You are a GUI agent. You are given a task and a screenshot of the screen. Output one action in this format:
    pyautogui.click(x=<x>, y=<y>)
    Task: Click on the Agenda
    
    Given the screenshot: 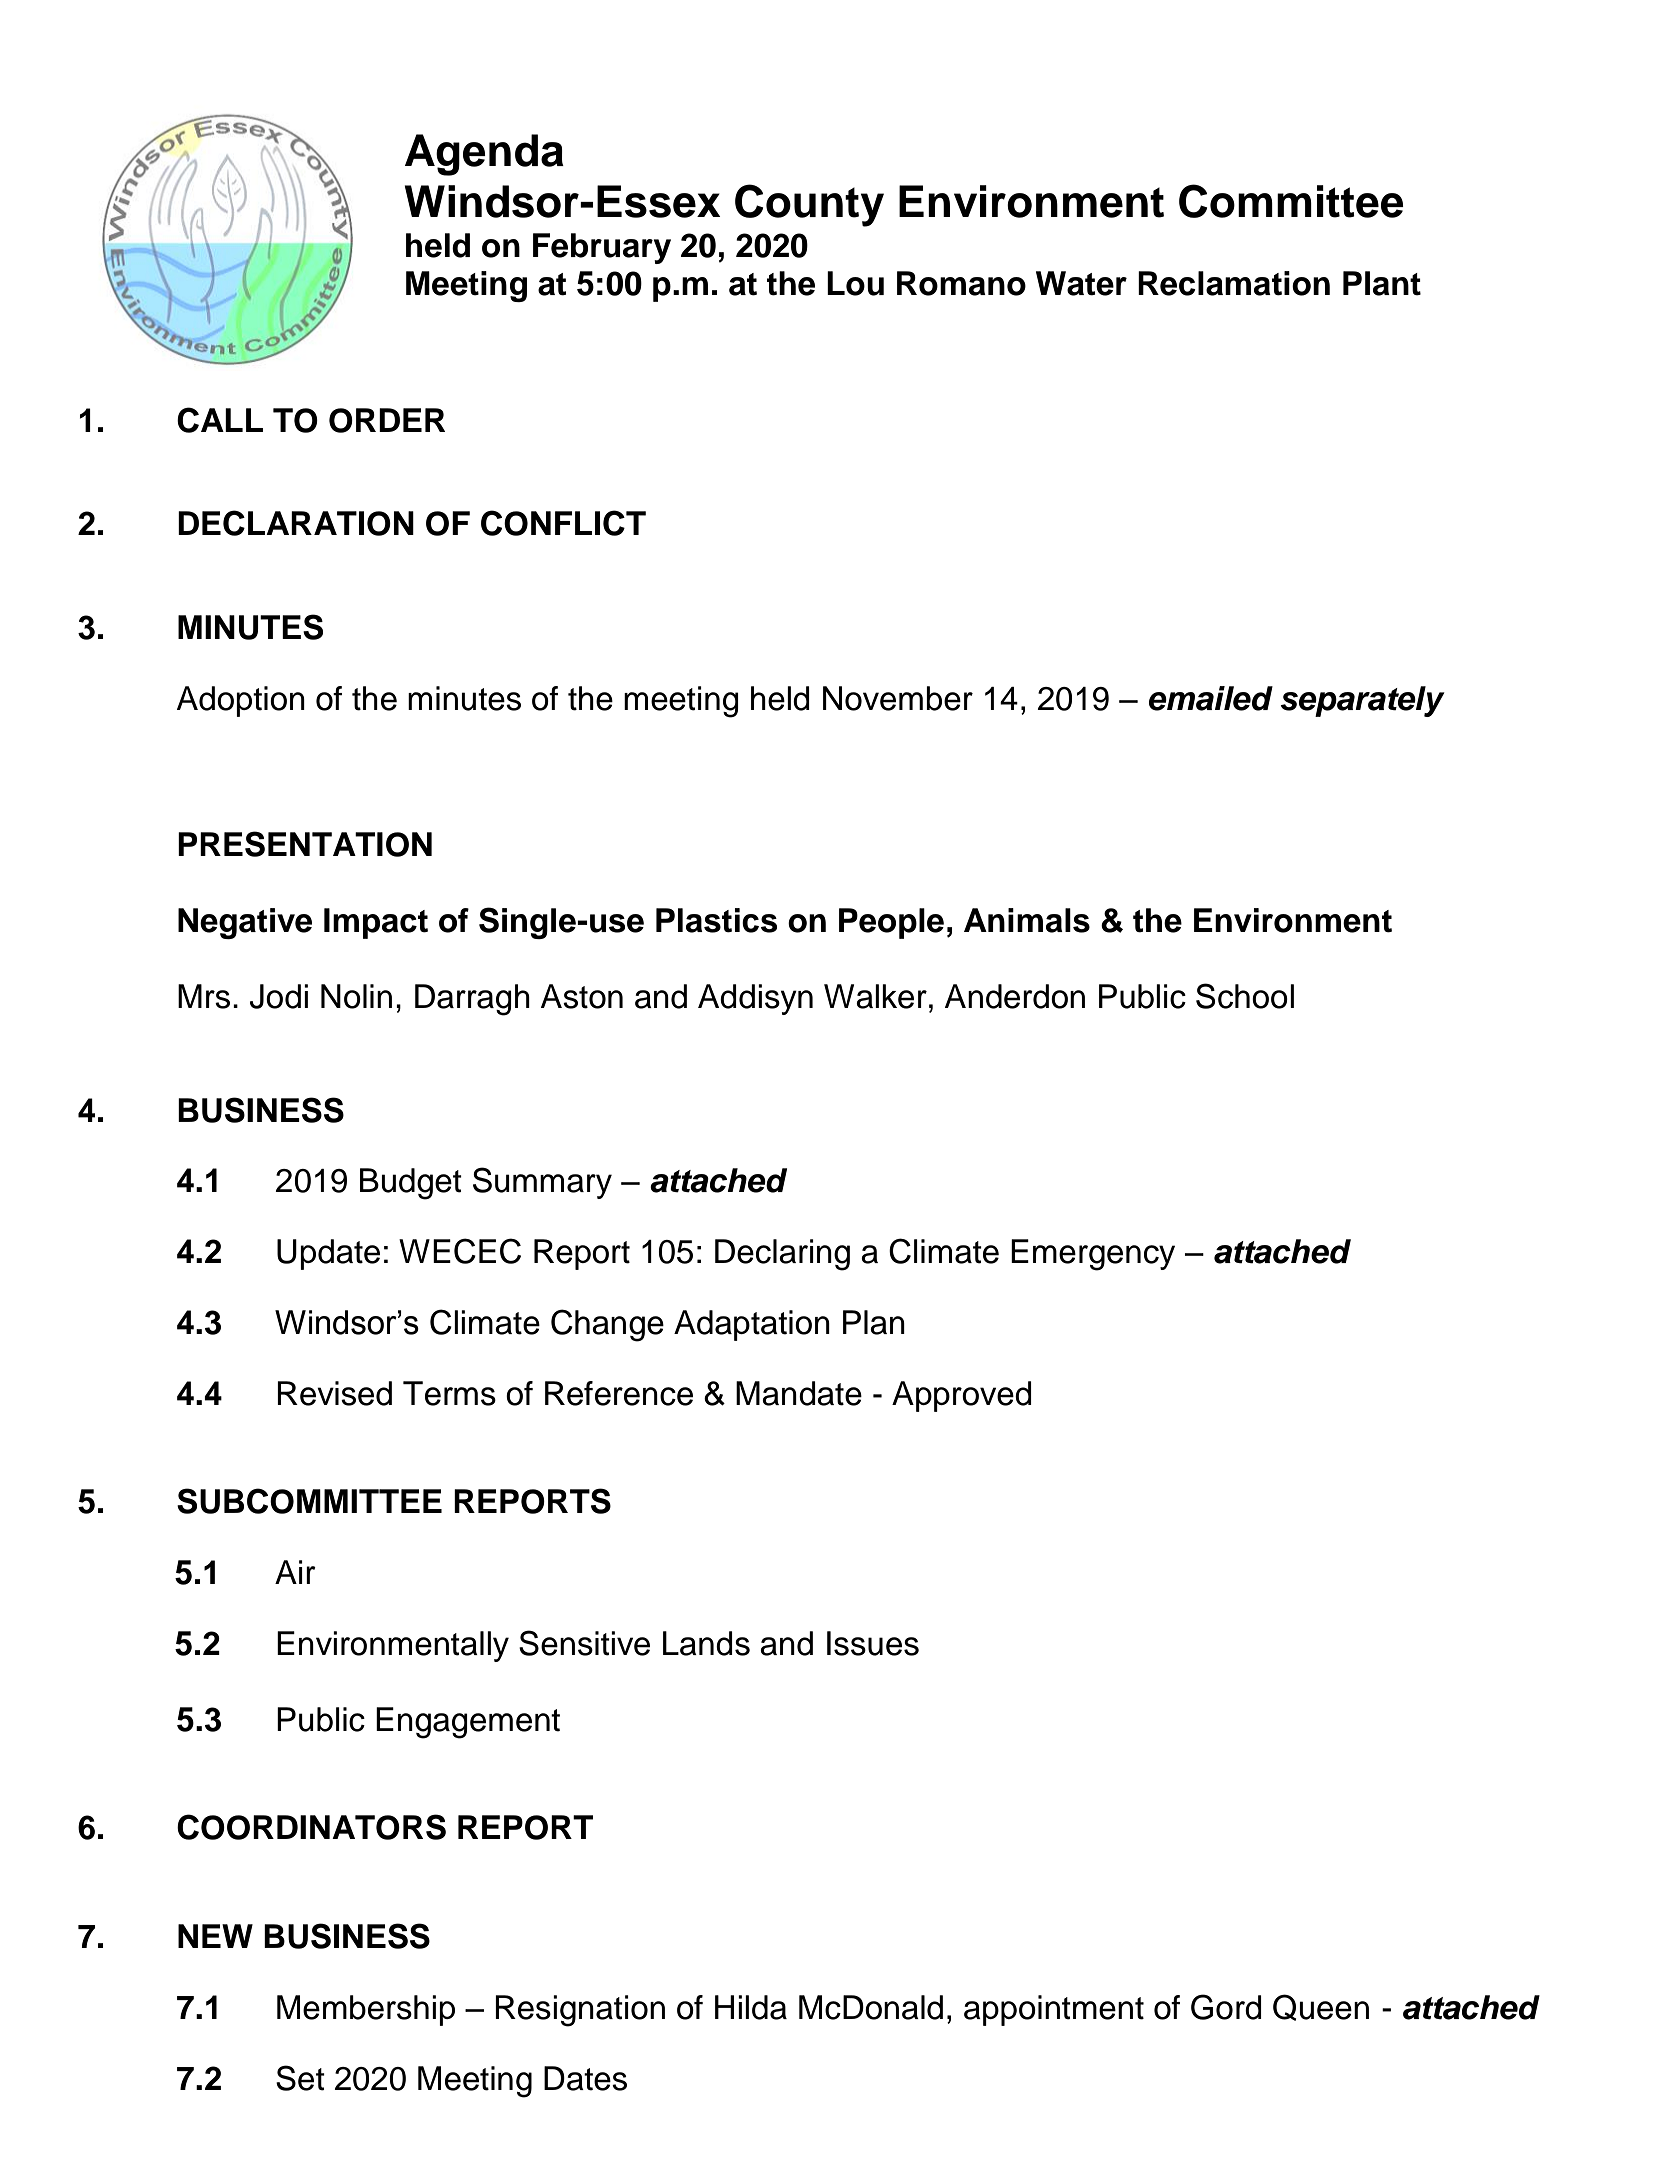 What is the action you would take?
    pyautogui.click(x=484, y=155)
